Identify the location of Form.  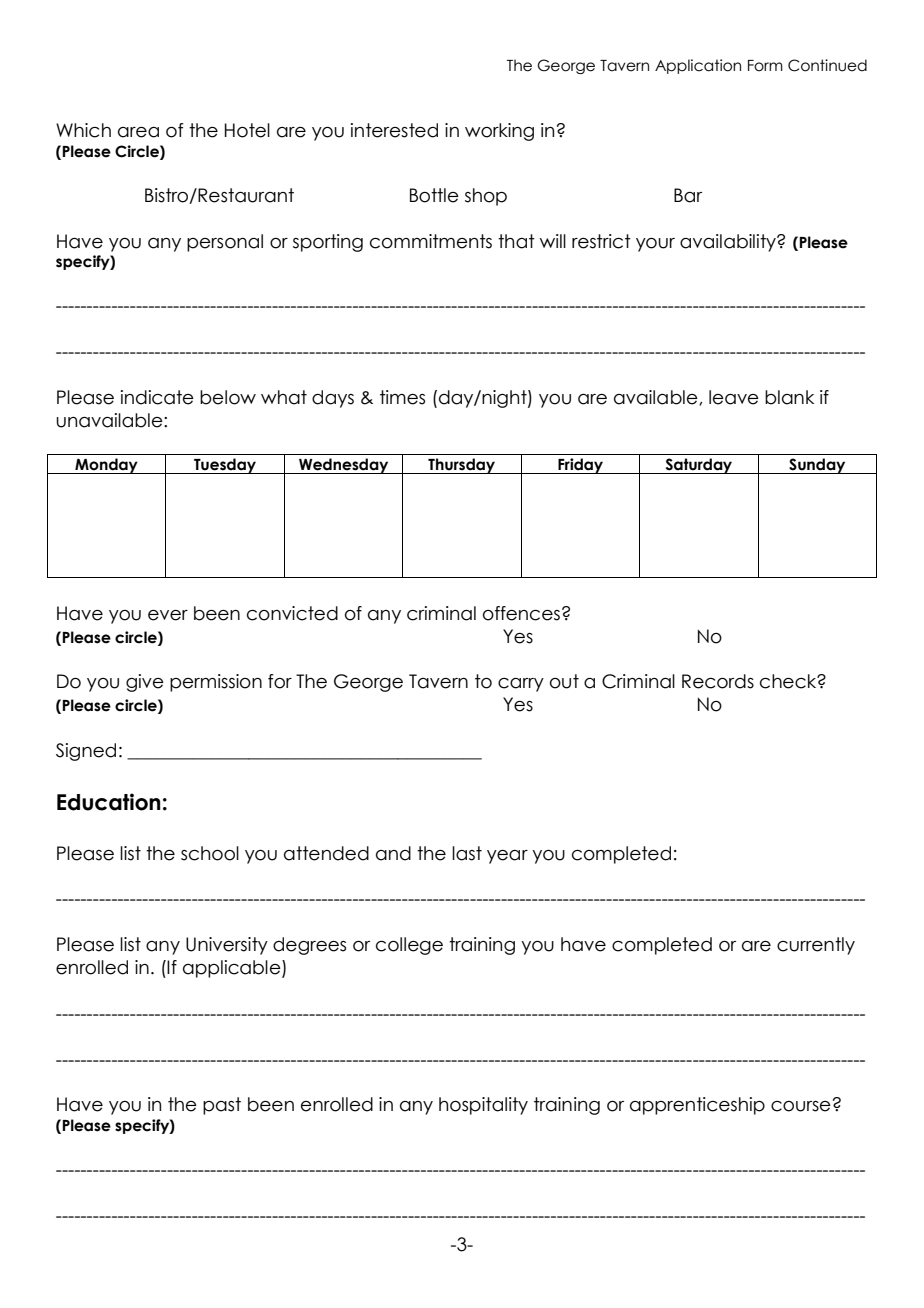
(765, 66).
